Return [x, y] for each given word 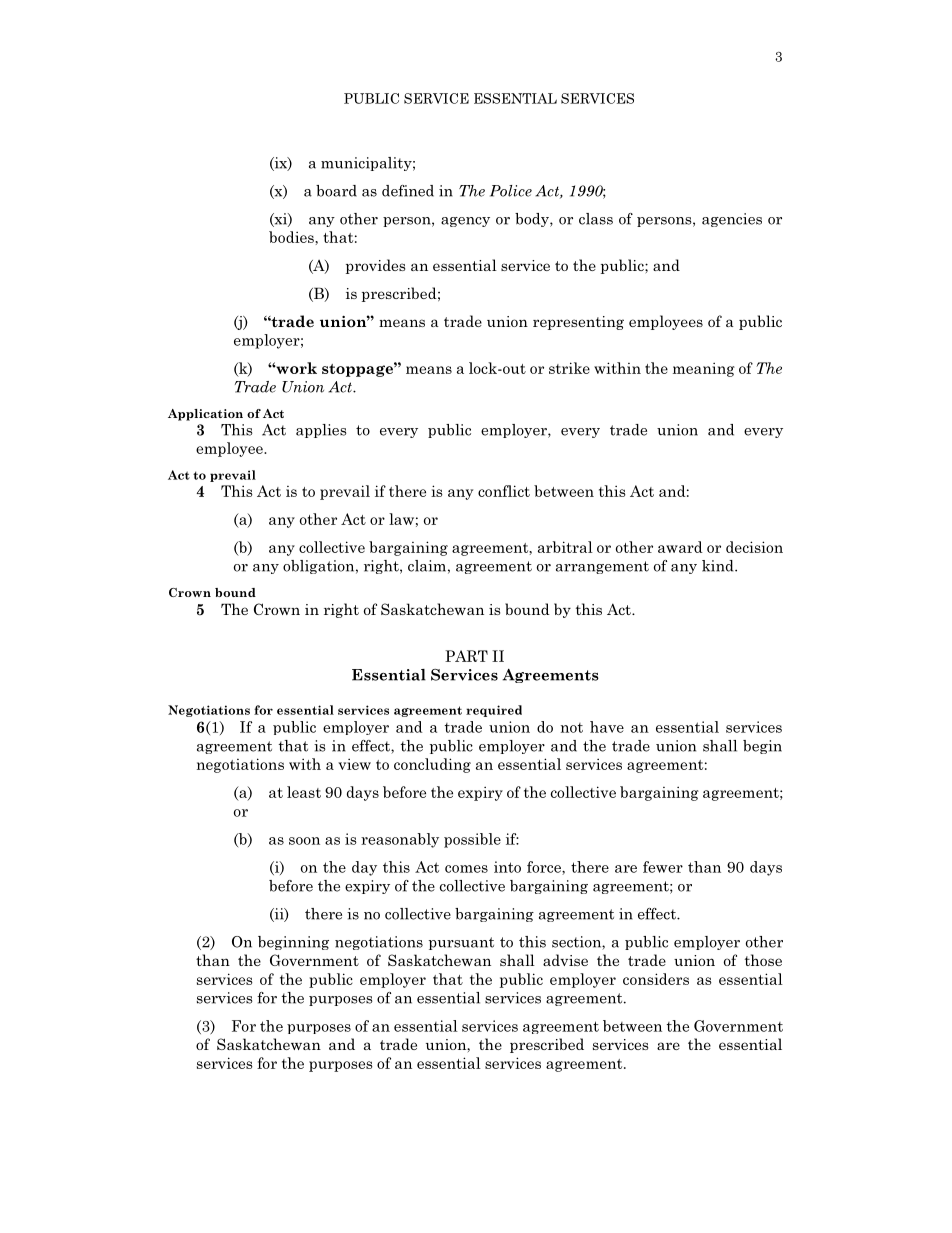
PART [466, 656]
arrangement [602, 567]
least [304, 792]
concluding [432, 765]
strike [569, 368]
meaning [704, 369]
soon [304, 841]
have [607, 727]
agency [465, 222]
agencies [732, 220]
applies [321, 431]
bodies [292, 237]
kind [719, 566]
